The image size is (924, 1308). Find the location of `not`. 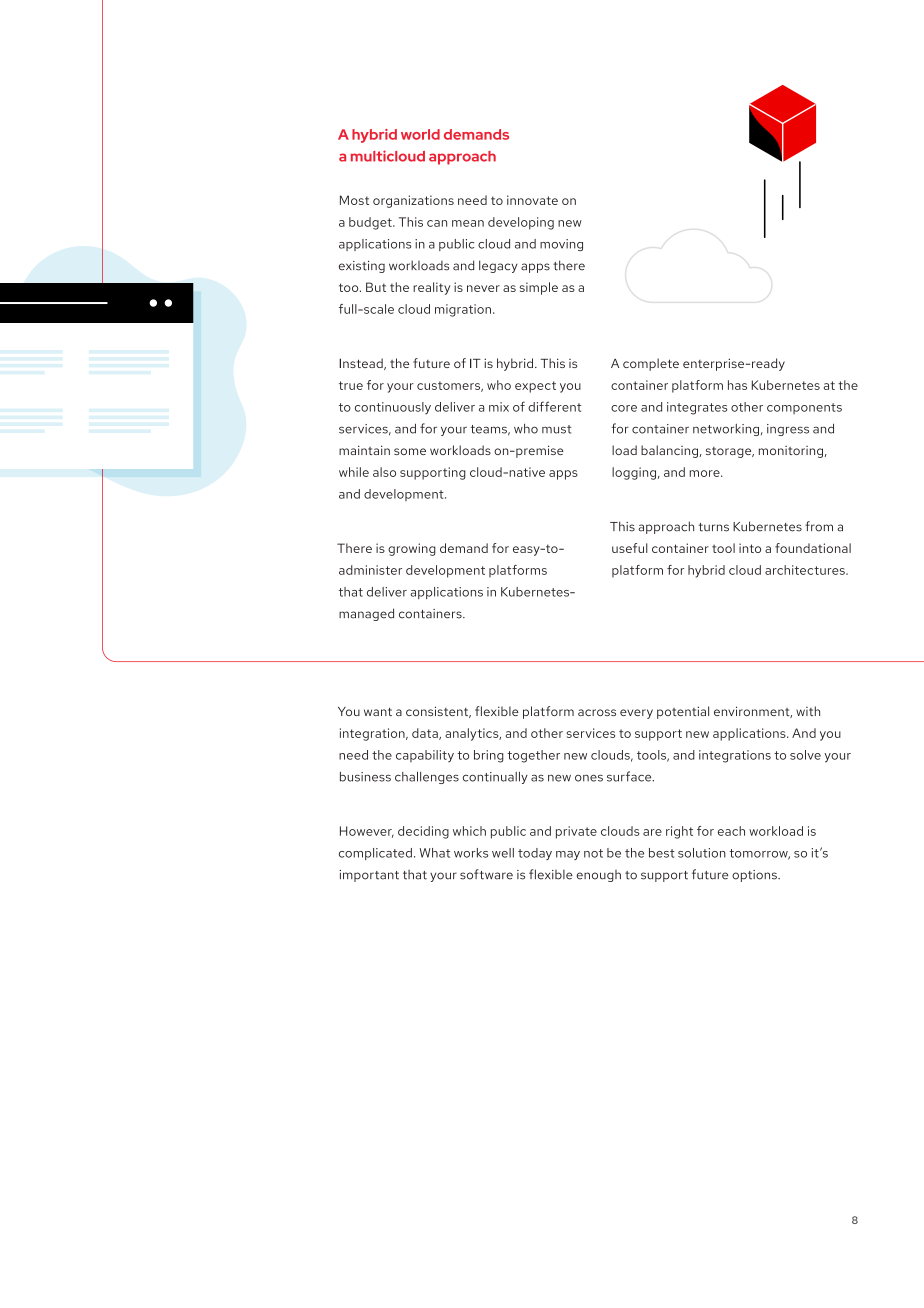

not is located at coordinates (593, 853).
